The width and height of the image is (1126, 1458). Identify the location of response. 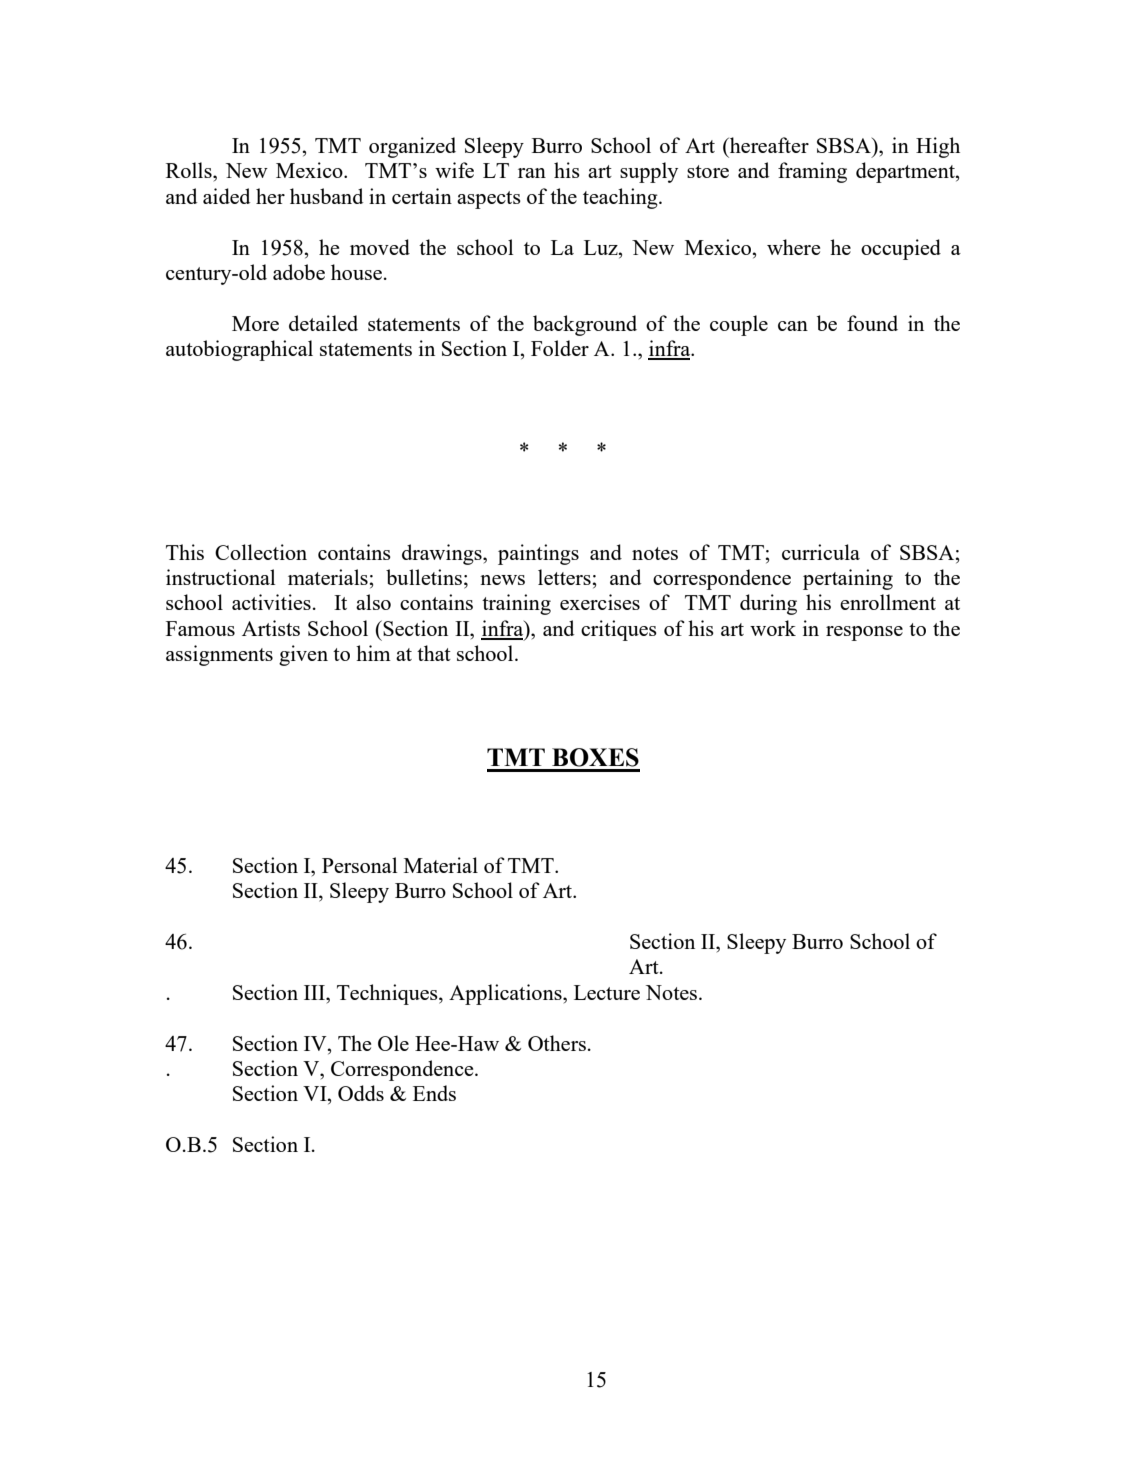
(864, 633).
